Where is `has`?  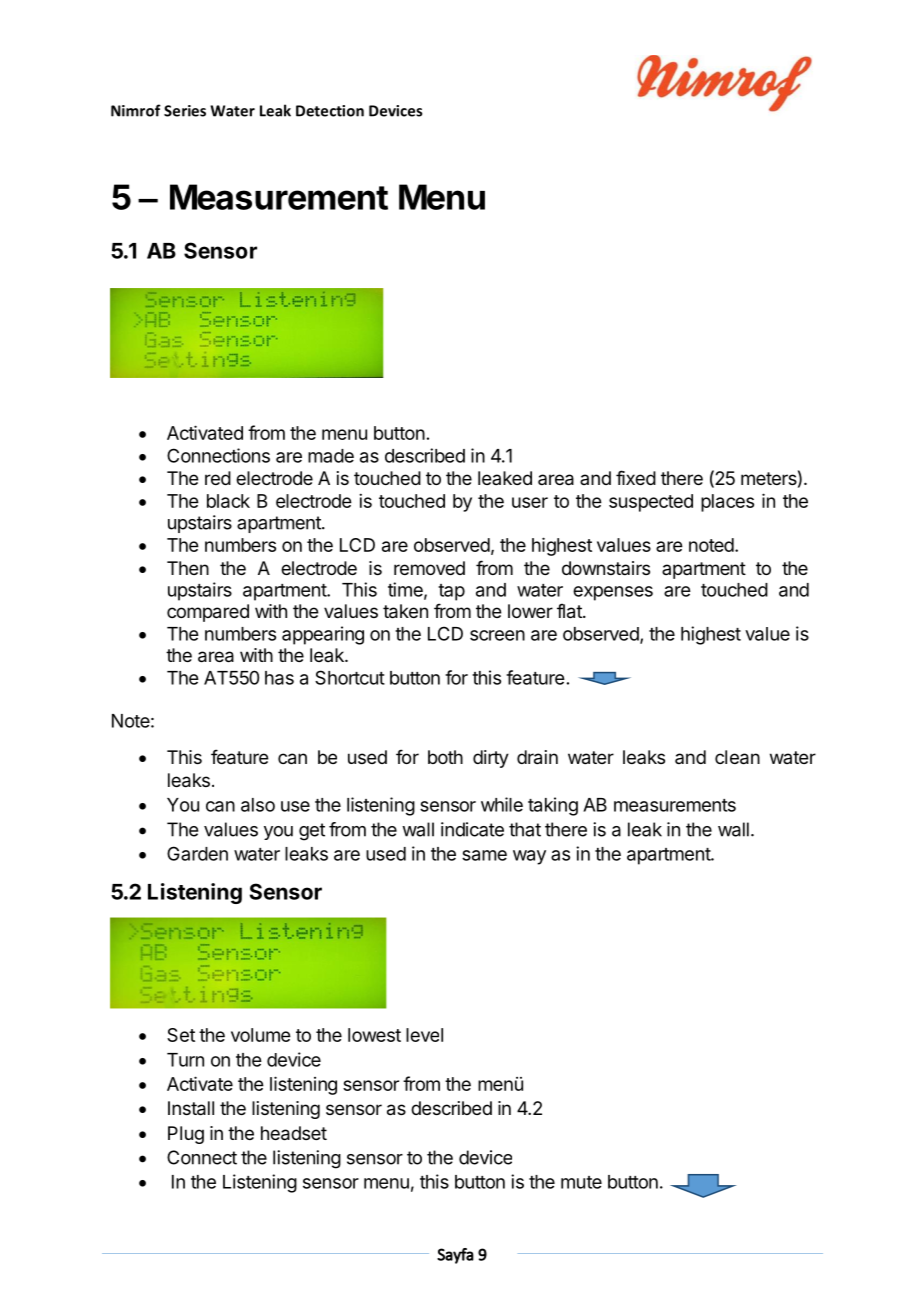
has is located at coordinates (279, 678).
